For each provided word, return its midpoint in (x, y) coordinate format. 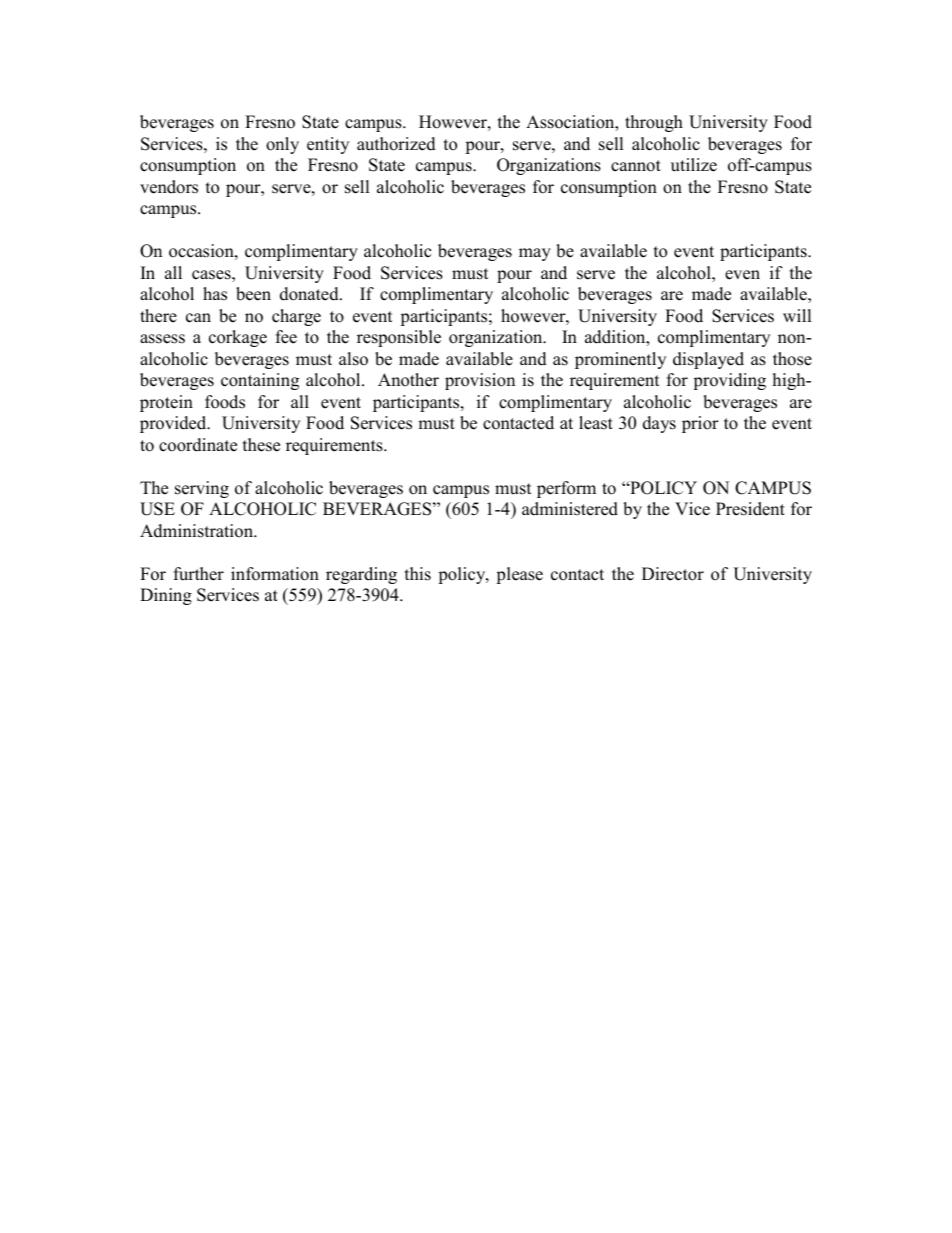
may (535, 254)
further (199, 574)
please (519, 575)
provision (480, 381)
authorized (396, 144)
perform (566, 489)
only (282, 145)
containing (260, 381)
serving (202, 489)
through (654, 123)
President (750, 509)
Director (673, 574)
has (215, 294)
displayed (708, 360)
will (797, 315)
